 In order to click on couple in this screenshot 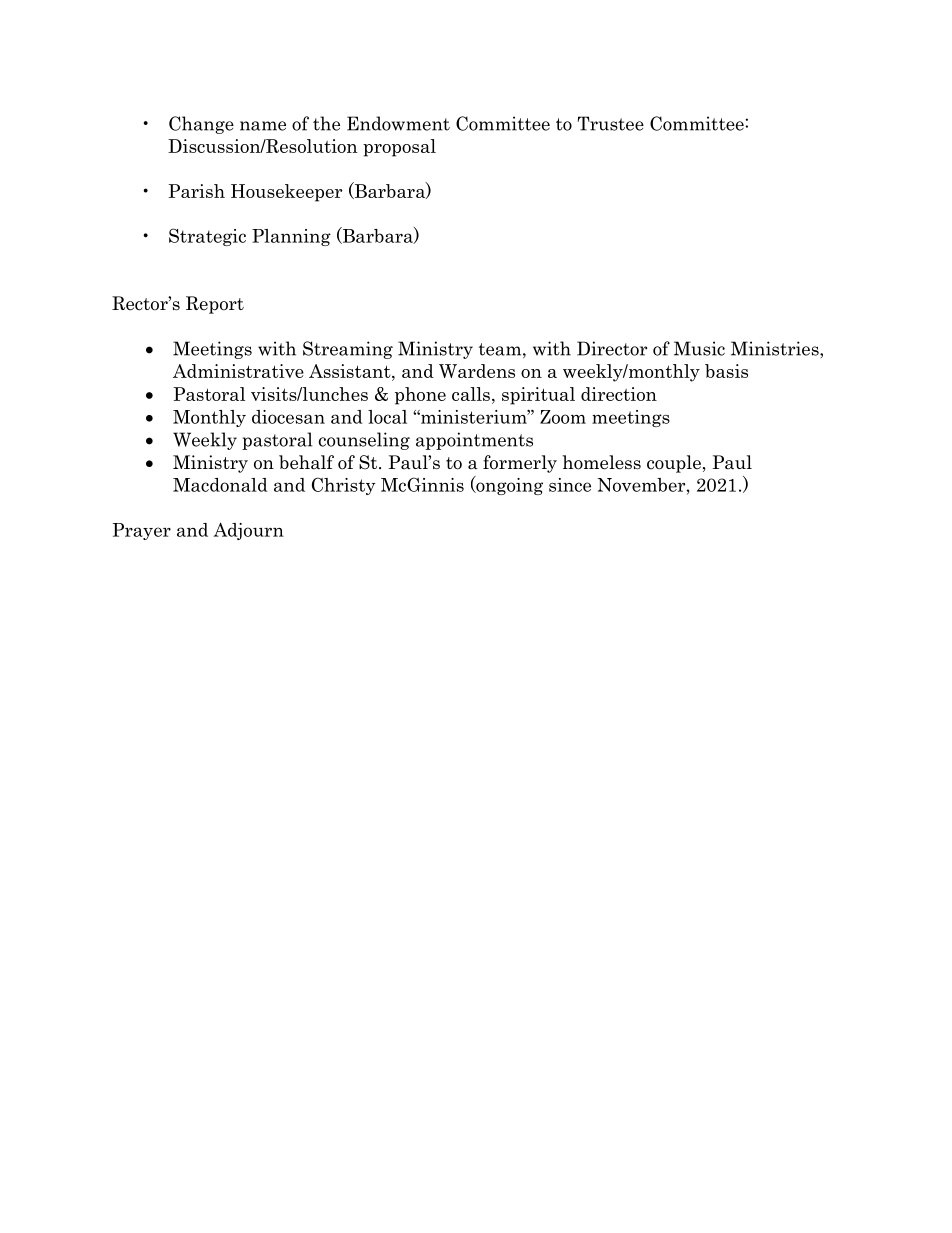, I will do `click(674, 464)`.
